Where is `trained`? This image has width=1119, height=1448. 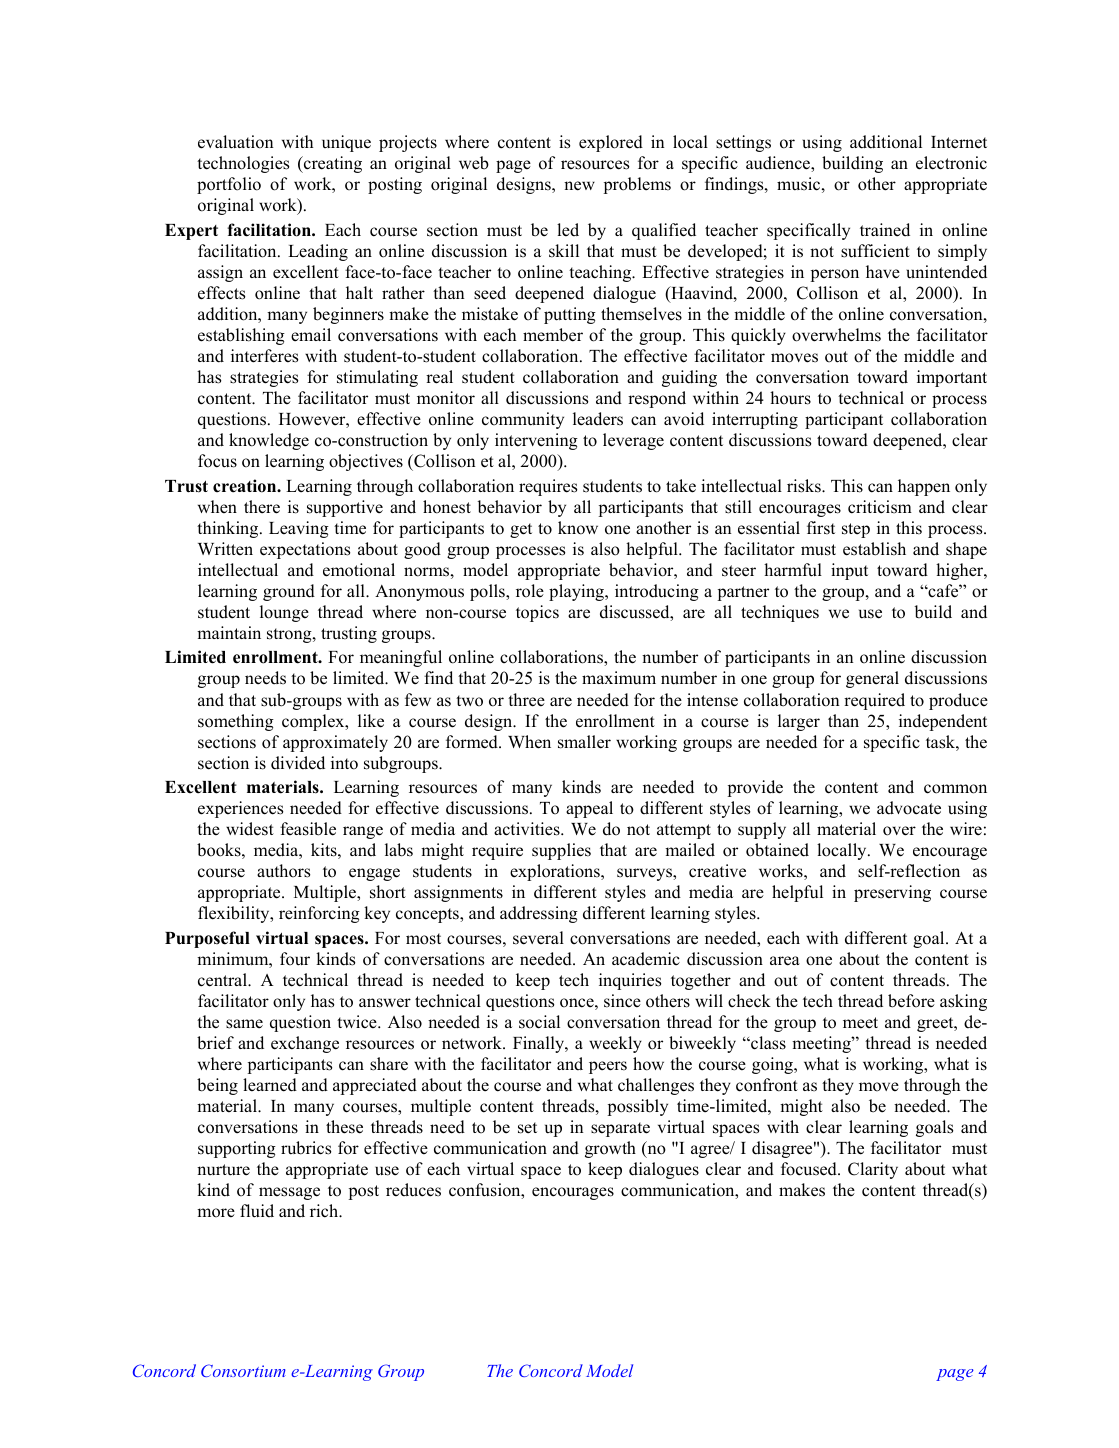 trained is located at coordinates (885, 230).
